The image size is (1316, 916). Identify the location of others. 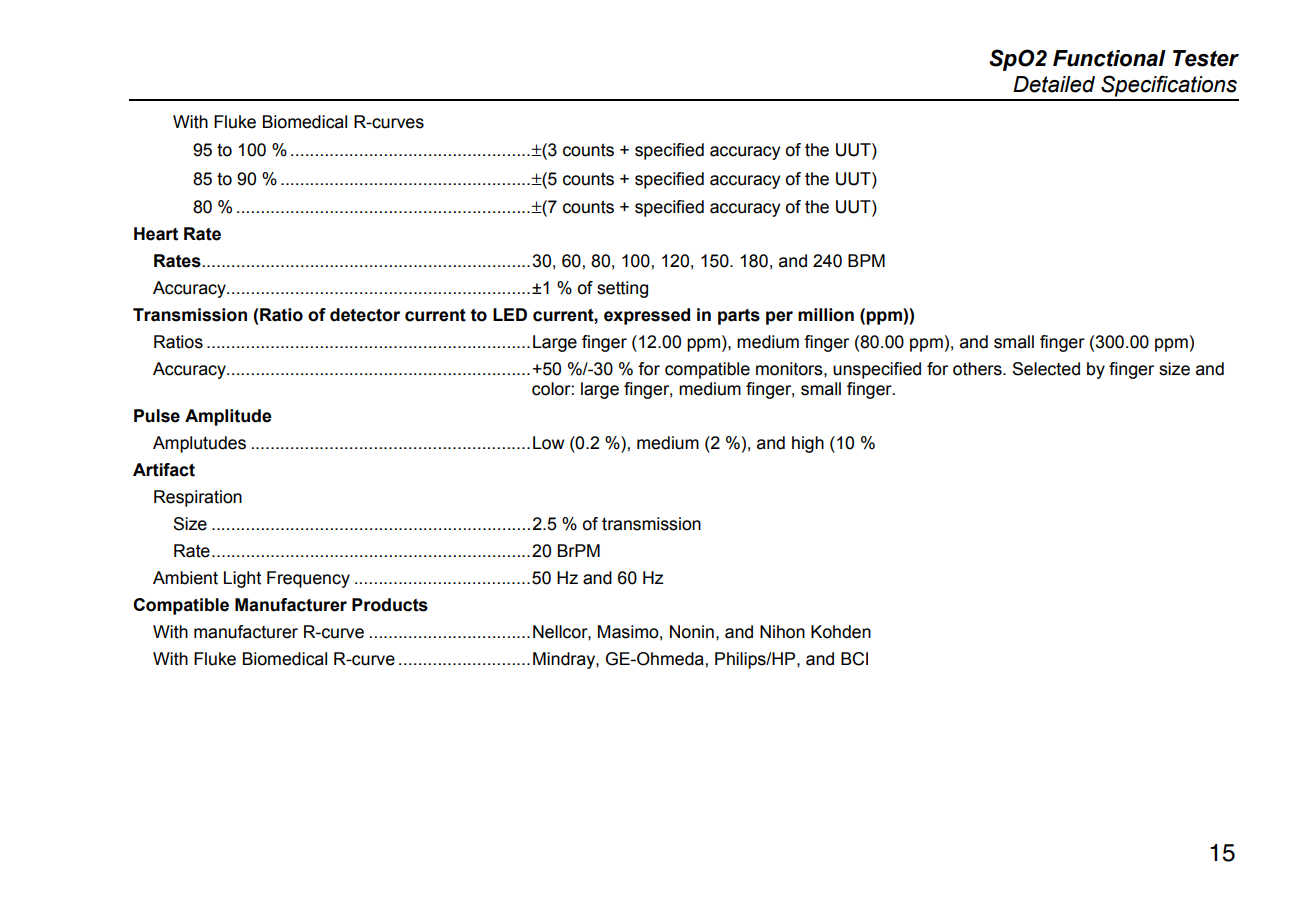
(978, 369).
